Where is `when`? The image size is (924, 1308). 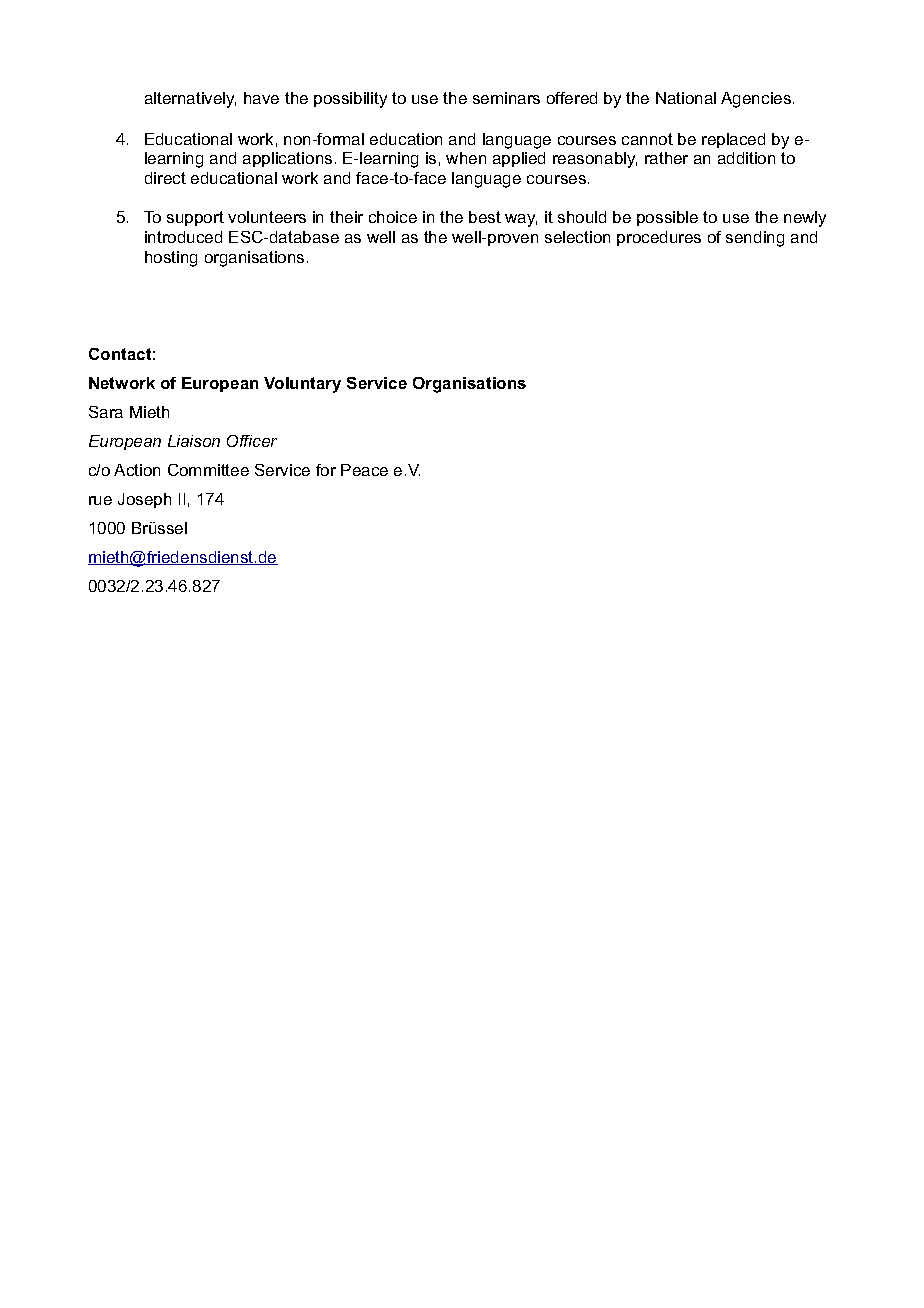
when is located at coordinates (466, 158).
